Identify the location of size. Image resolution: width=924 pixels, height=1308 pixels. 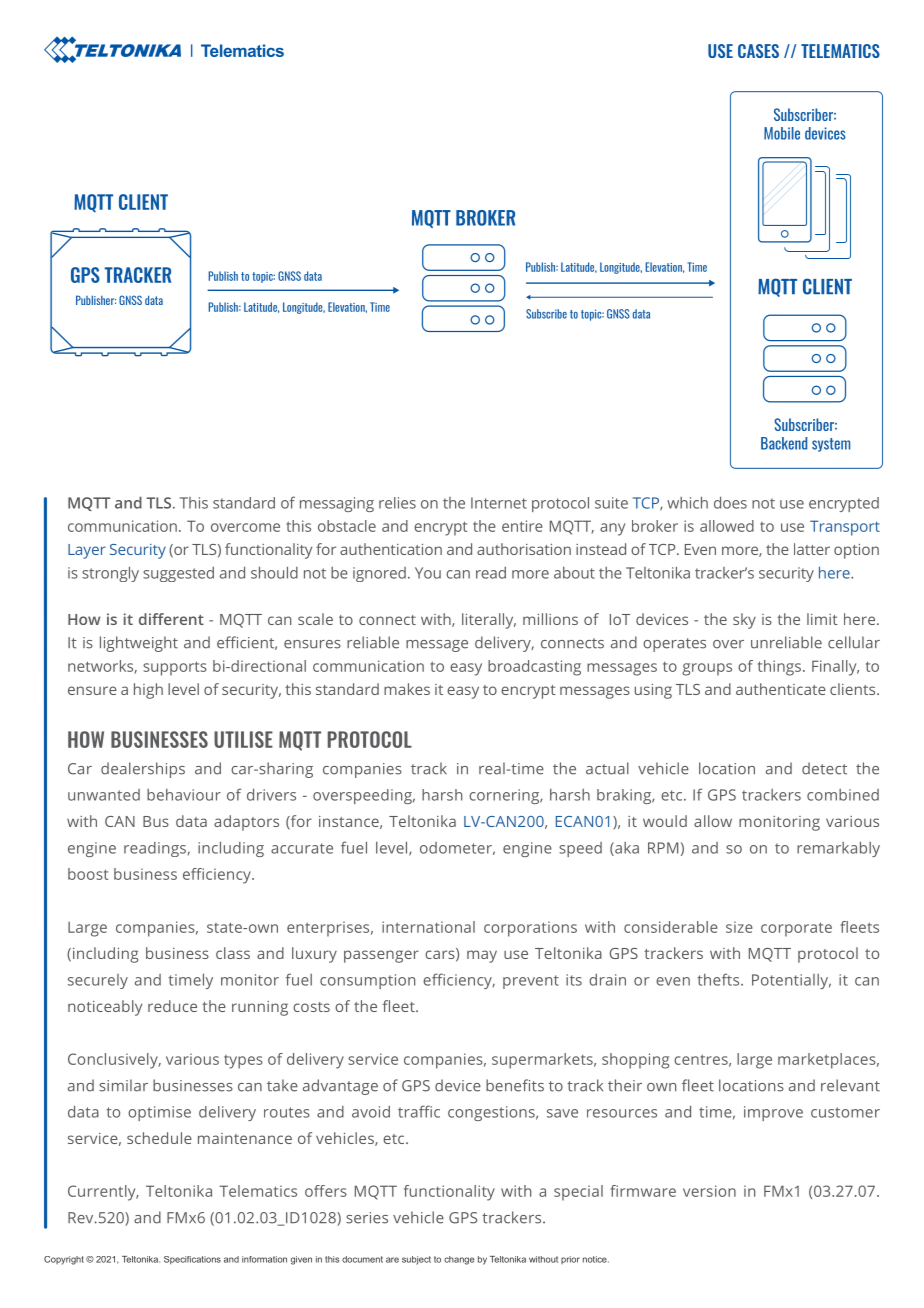
(739, 927).
